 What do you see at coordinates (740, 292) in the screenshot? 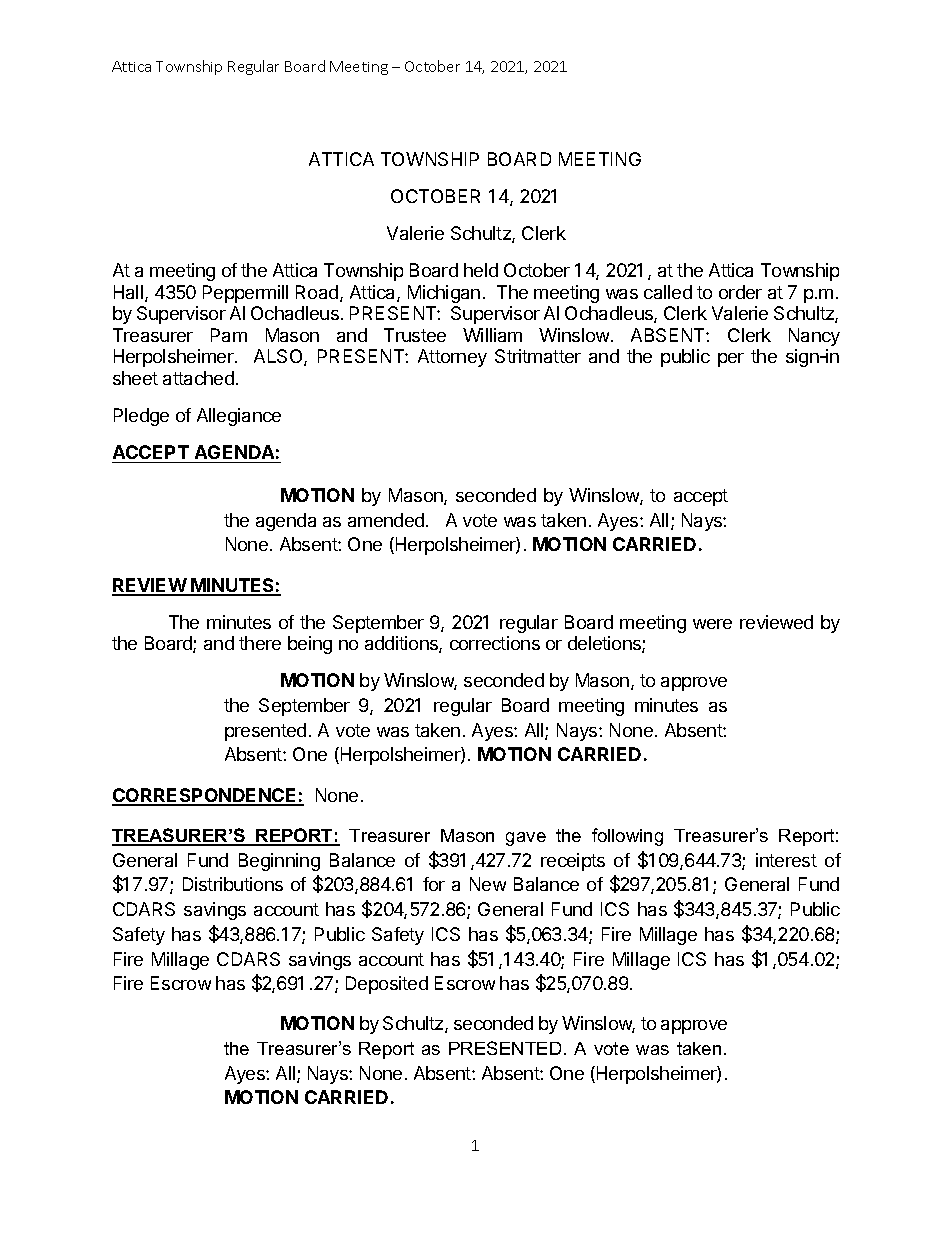
I see `order` at bounding box center [740, 292].
